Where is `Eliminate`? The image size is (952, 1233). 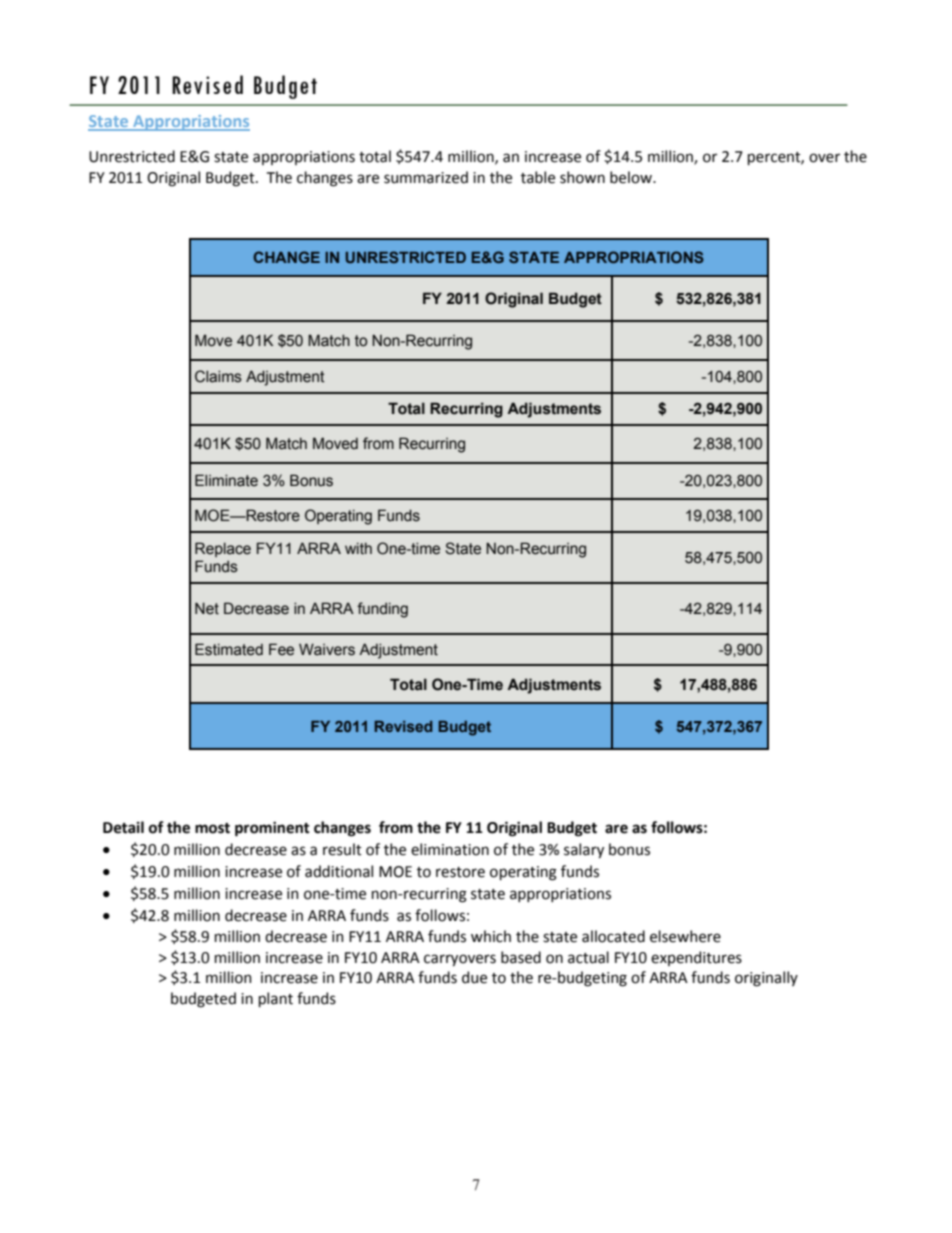
Eliminate is located at coordinates (226, 480).
